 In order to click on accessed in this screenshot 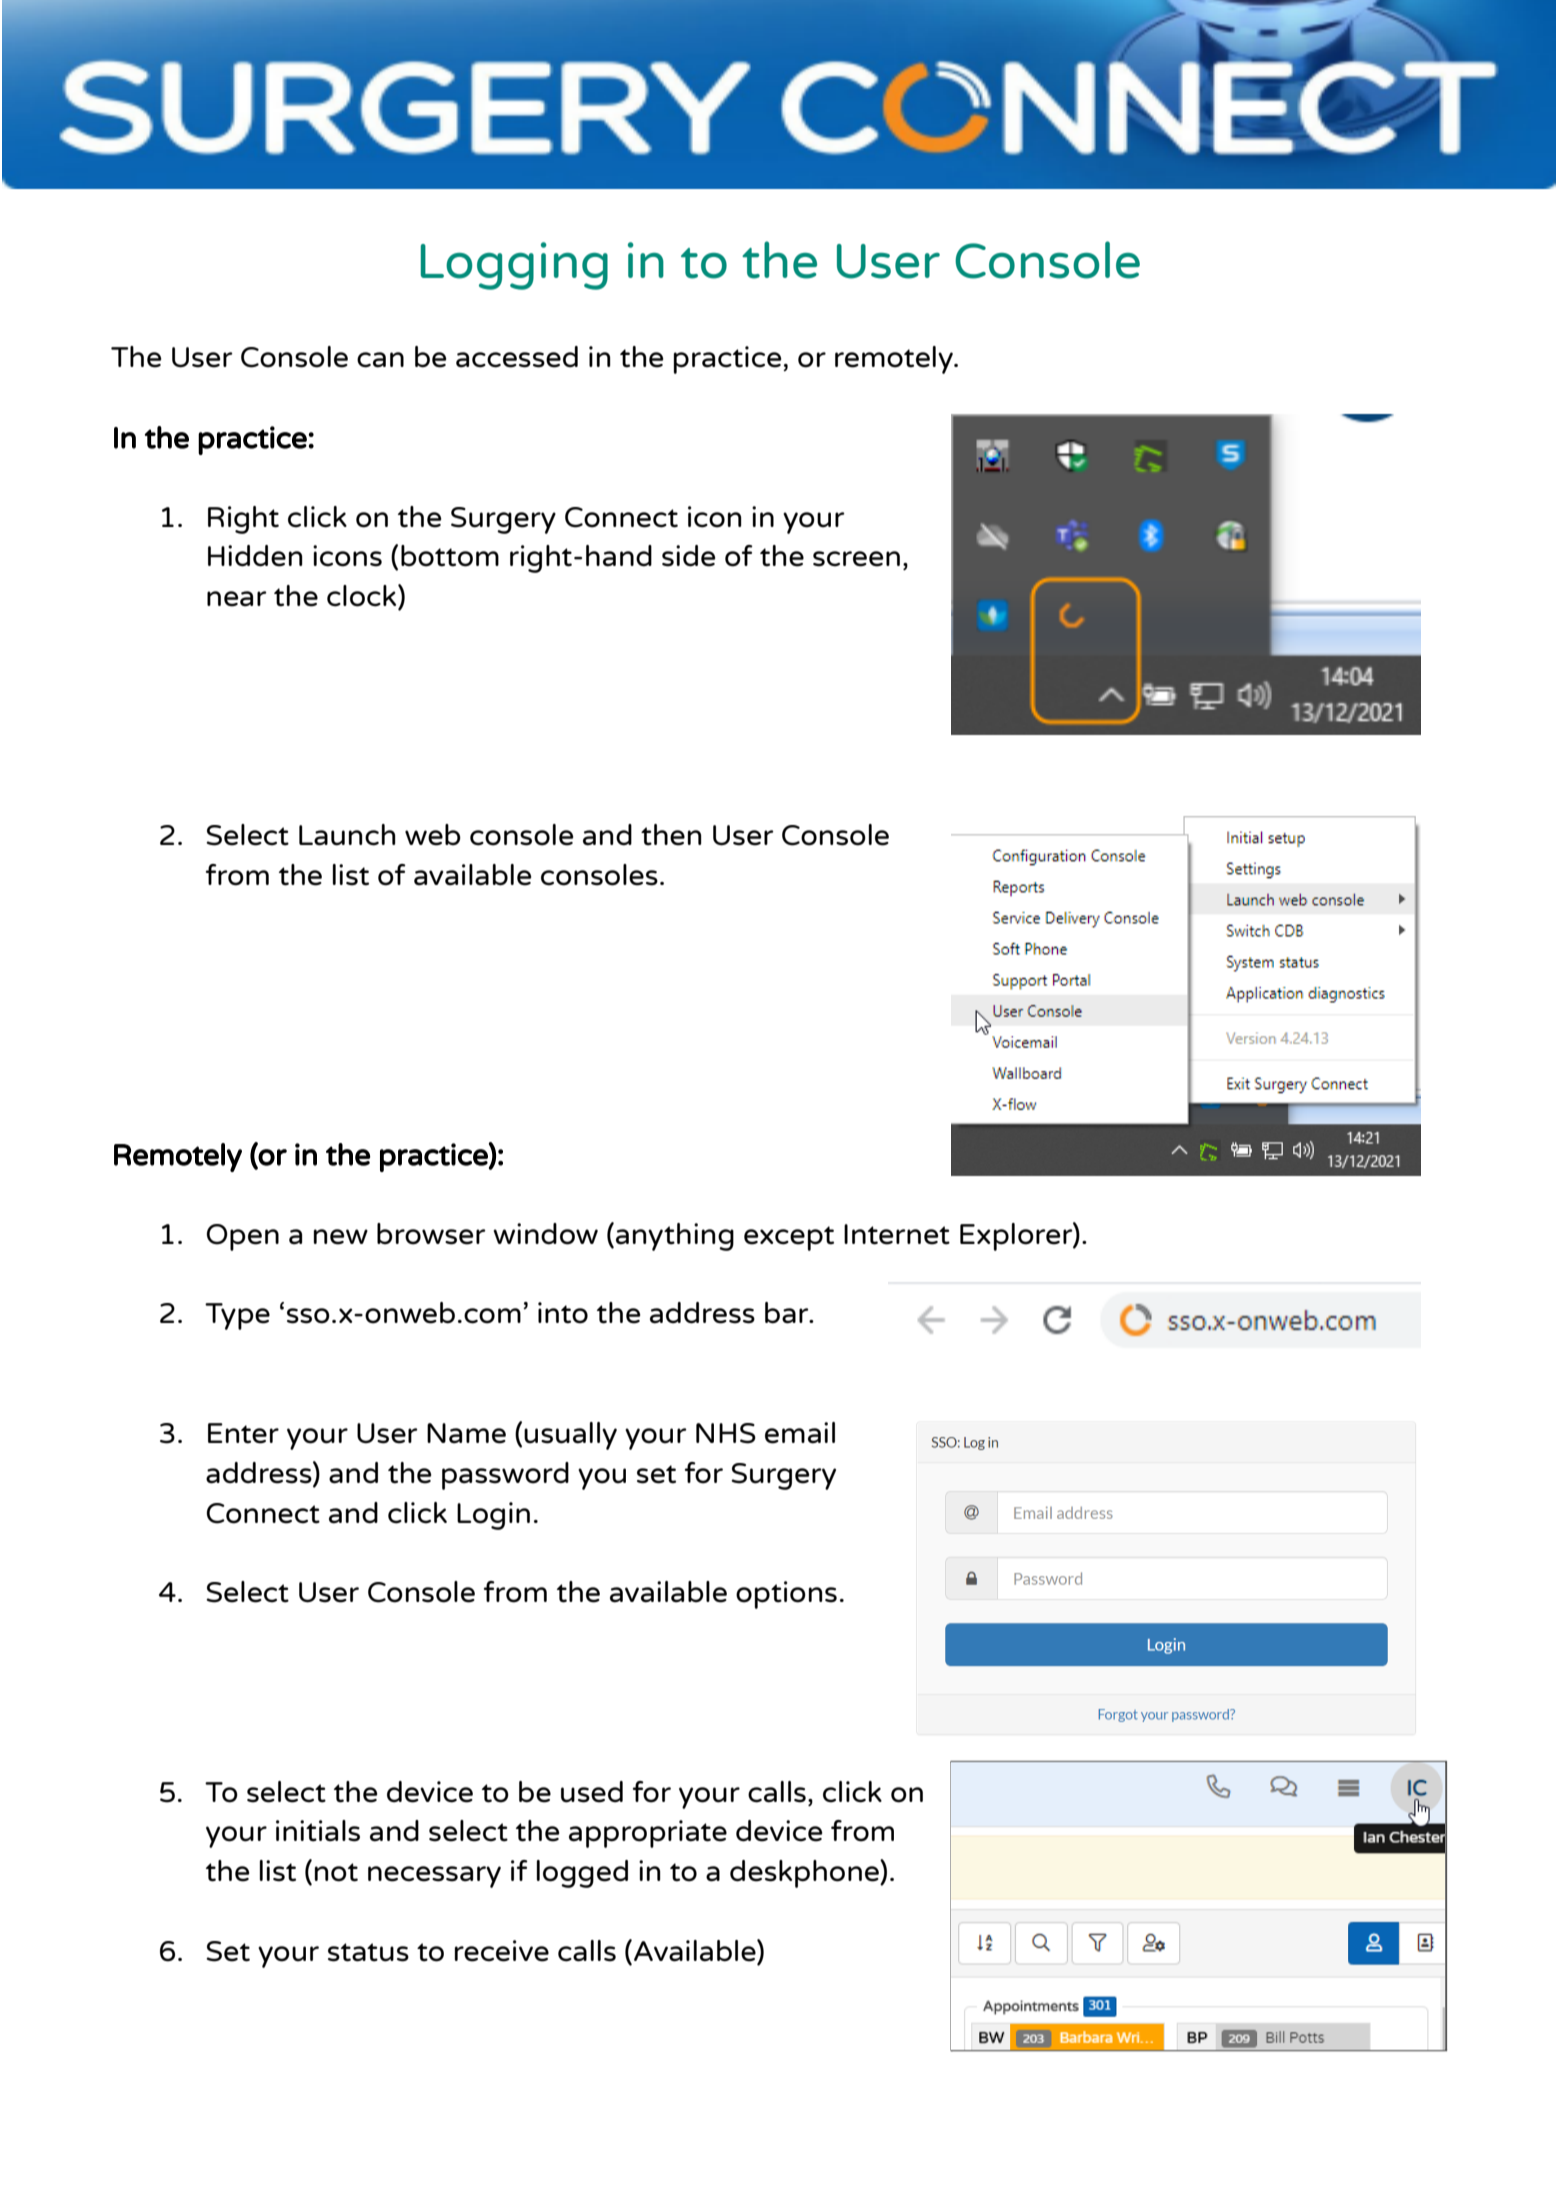, I will do `click(517, 357)`.
